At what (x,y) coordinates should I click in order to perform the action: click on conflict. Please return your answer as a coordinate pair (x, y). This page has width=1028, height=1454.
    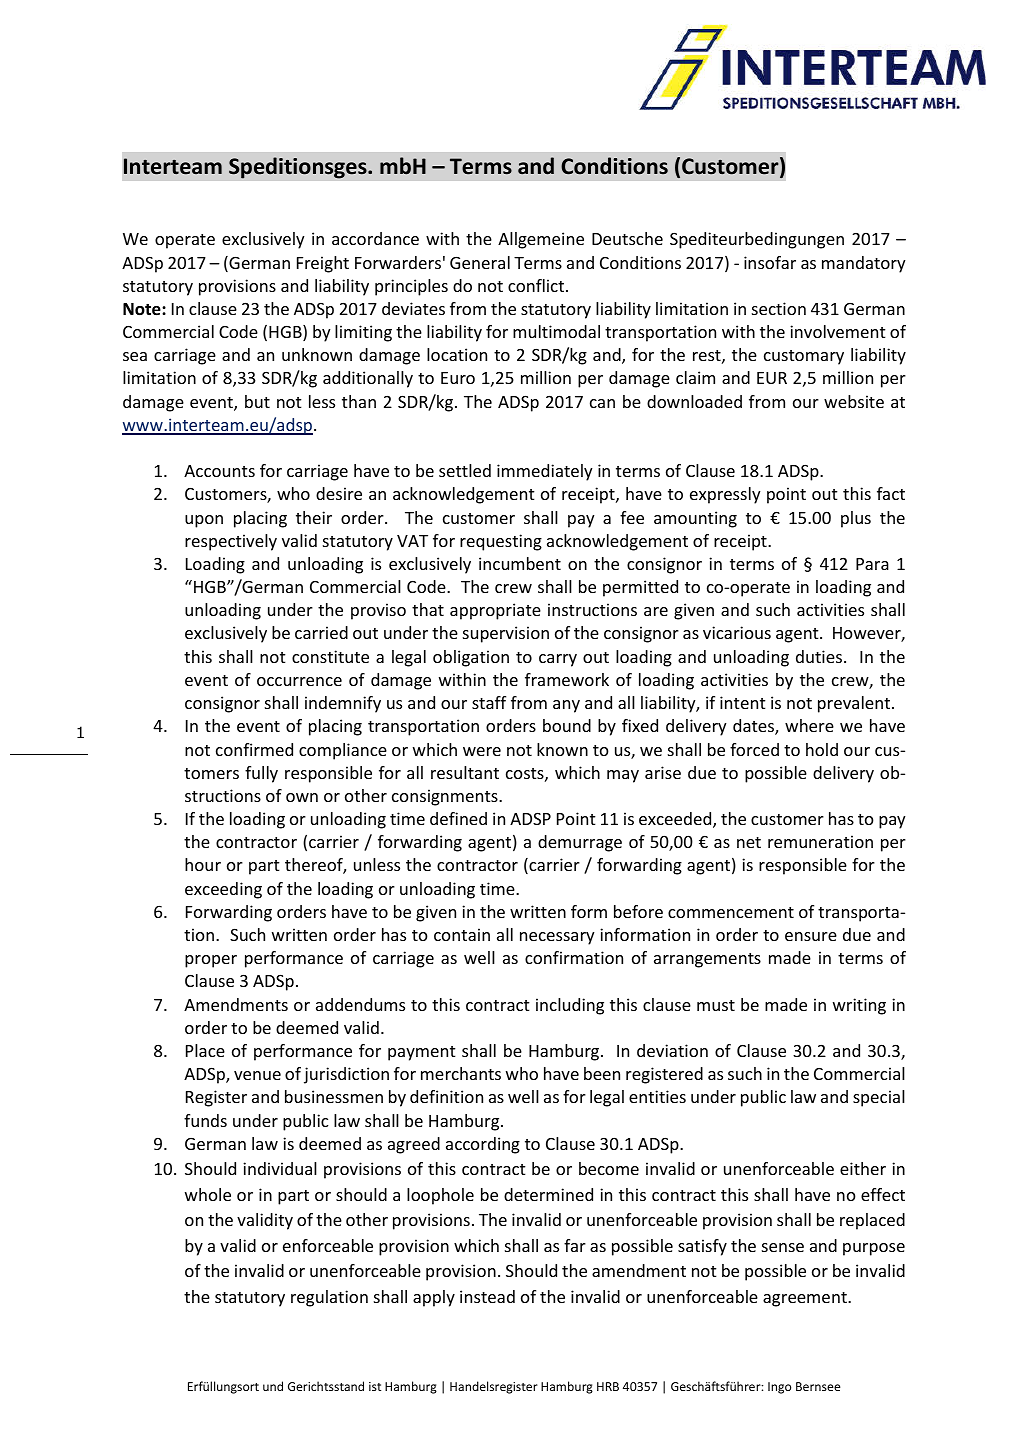
    Looking at the image, I should click on (537, 285).
